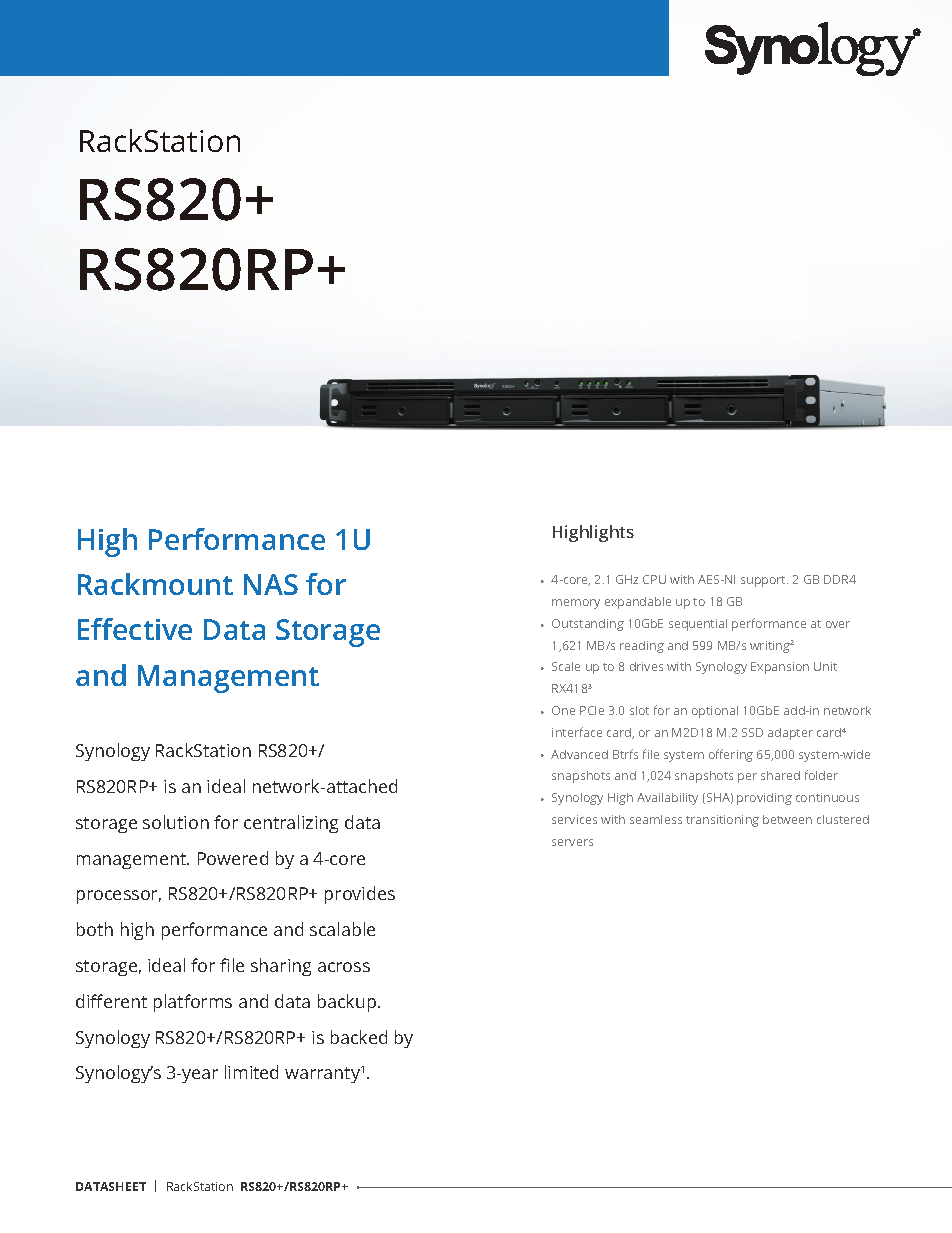 The image size is (952, 1233). I want to click on transitioning, so click(722, 821).
